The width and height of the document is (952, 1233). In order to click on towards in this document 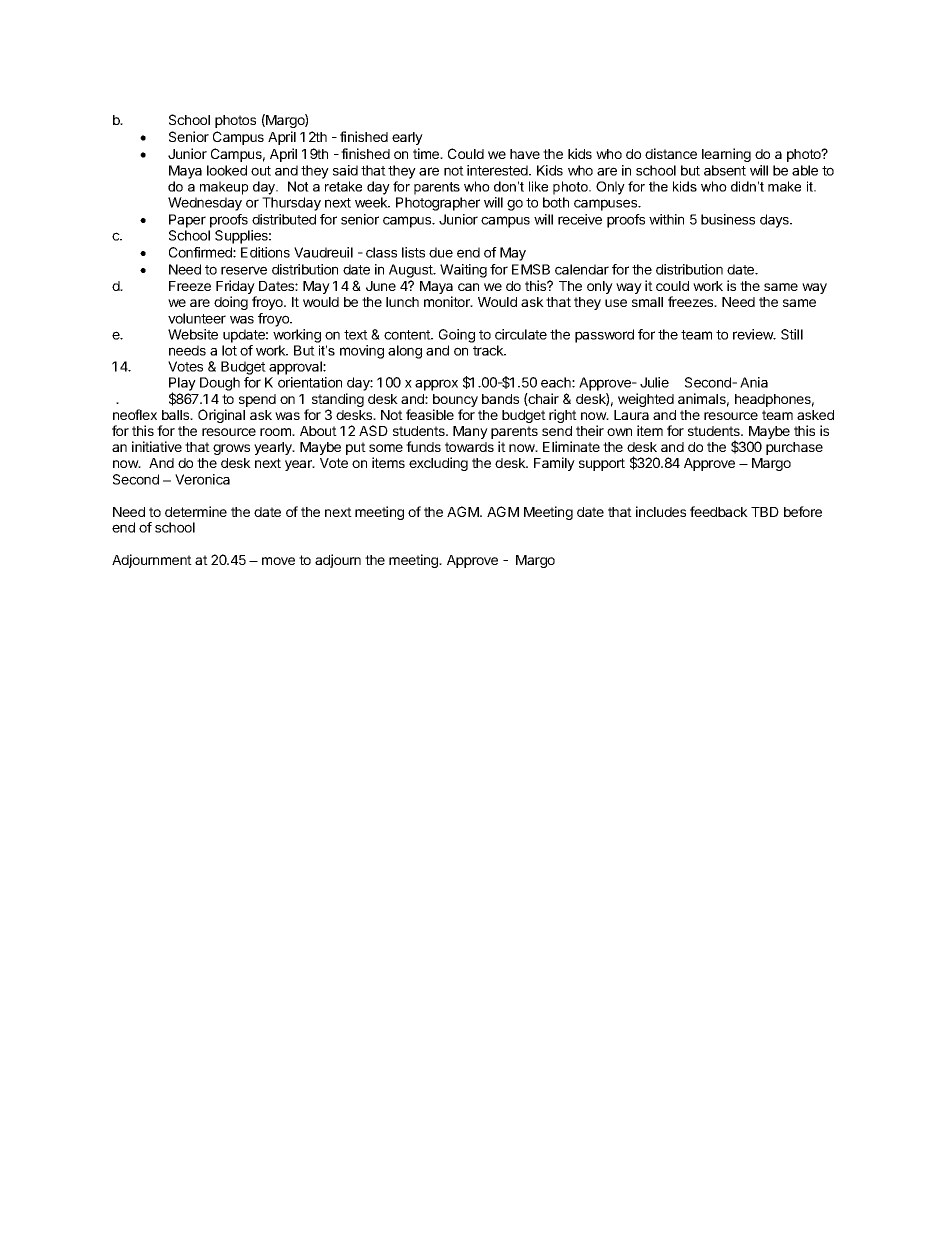, I will do `click(469, 447)`.
